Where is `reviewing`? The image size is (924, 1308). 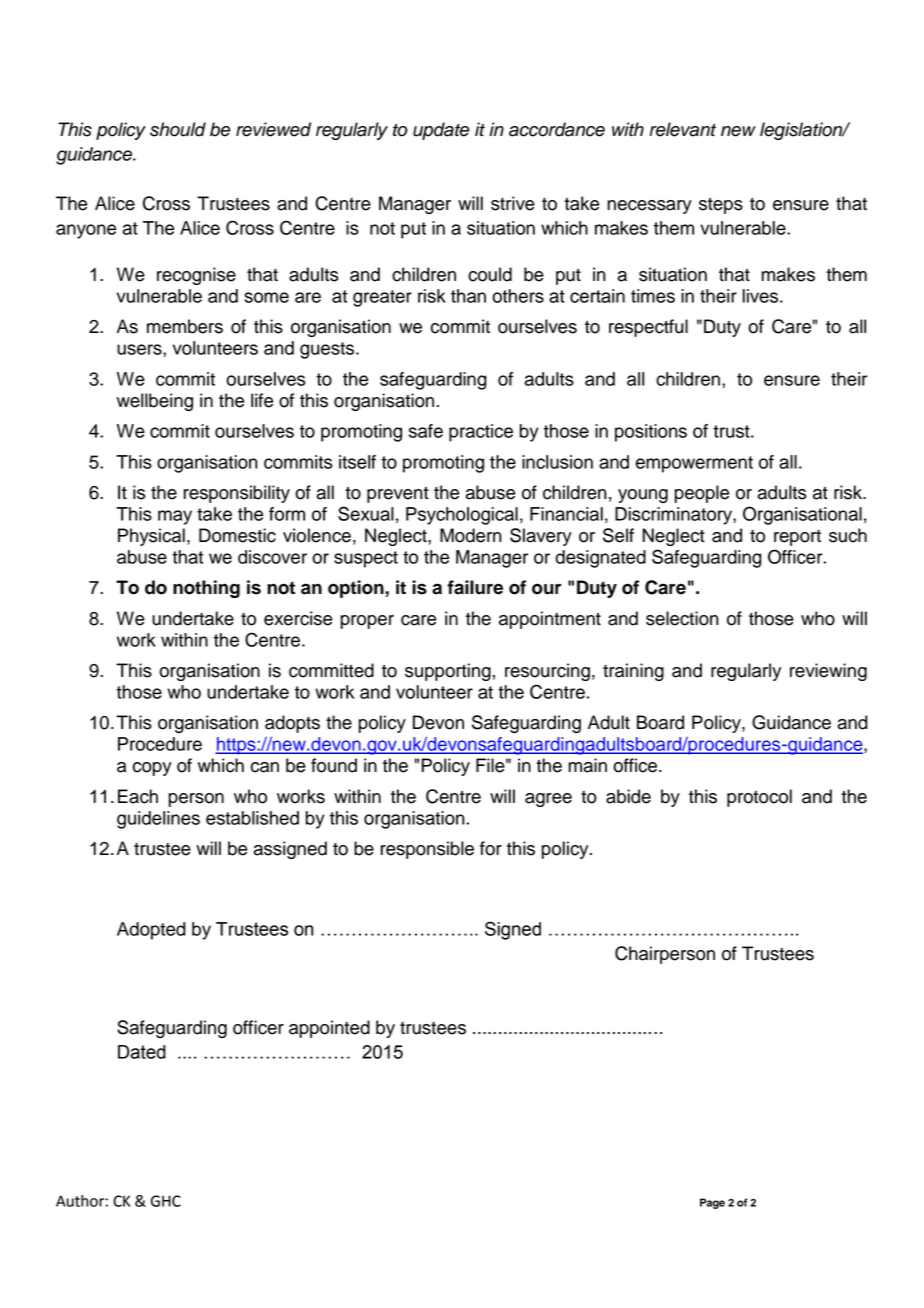 reviewing is located at coordinates (828, 672).
